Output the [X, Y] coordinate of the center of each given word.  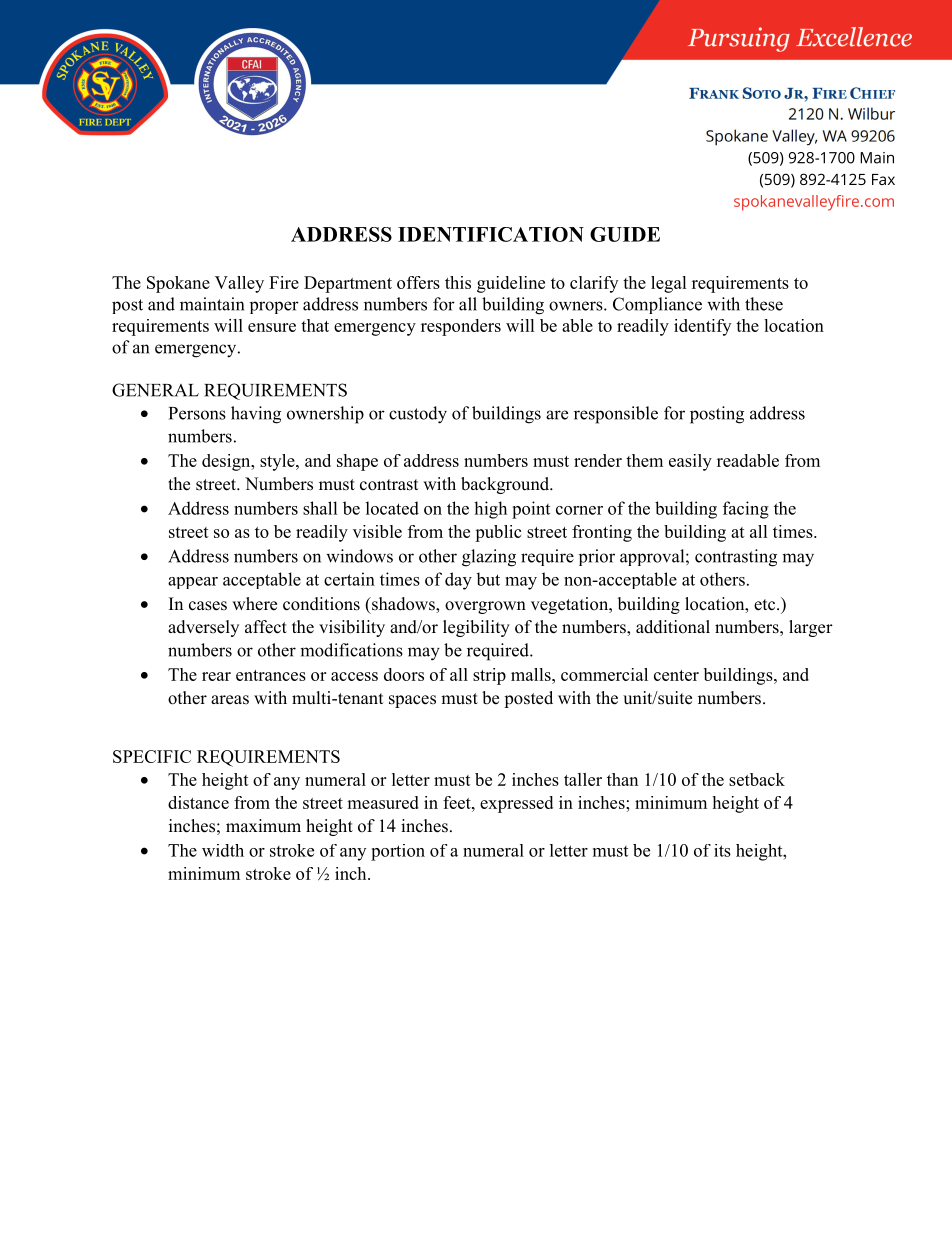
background [506, 485]
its [722, 850]
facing [746, 510]
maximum [263, 825]
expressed [516, 804]
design [227, 462]
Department [348, 284]
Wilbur [871, 113]
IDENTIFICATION [491, 234]
